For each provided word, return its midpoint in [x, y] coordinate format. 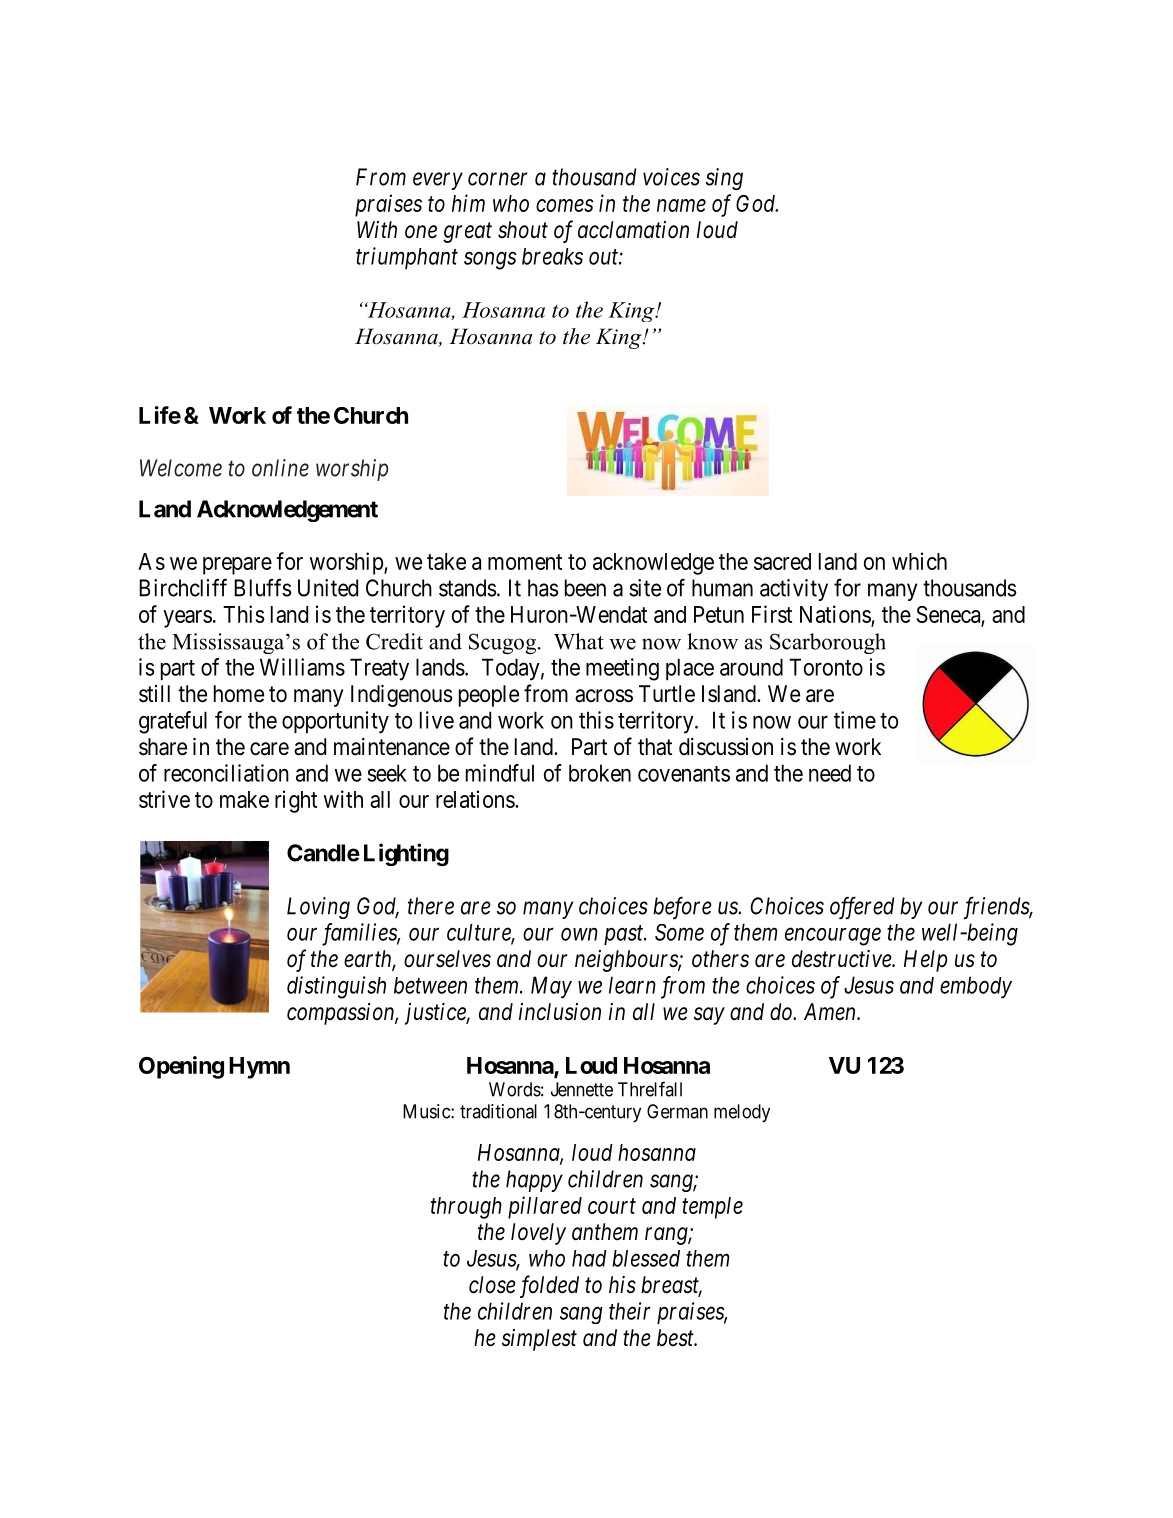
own [579, 934]
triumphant [407, 258]
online [280, 468]
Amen [831, 1012]
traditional [498, 1111]
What [579, 641]
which [919, 561]
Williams [302, 667]
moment [525, 562]
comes [564, 205]
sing [724, 179]
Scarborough [828, 643]
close [492, 1285]
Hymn [259, 1068]
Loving [318, 908]
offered [862, 908]
